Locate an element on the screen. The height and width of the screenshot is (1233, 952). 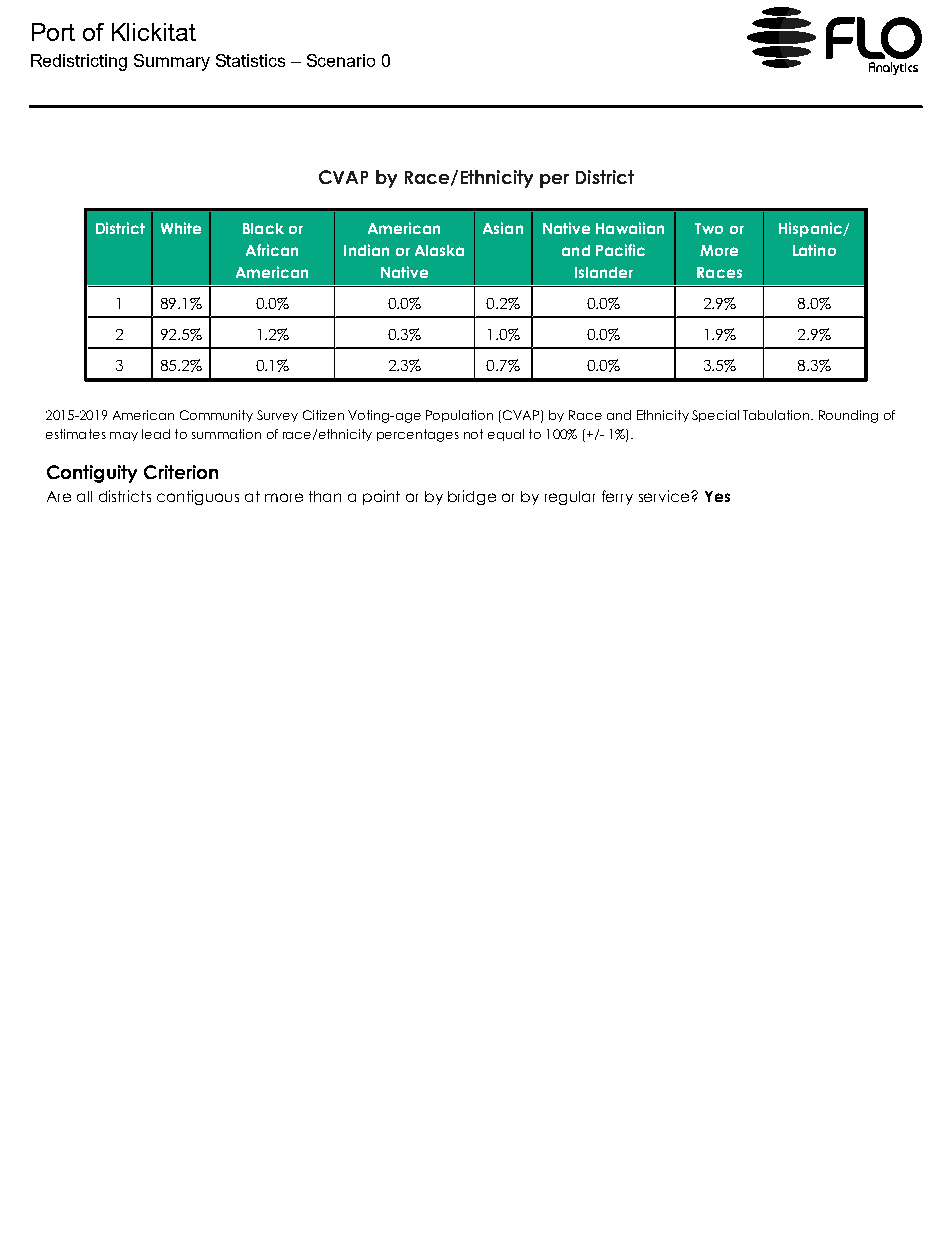
Pacific is located at coordinates (620, 250).
